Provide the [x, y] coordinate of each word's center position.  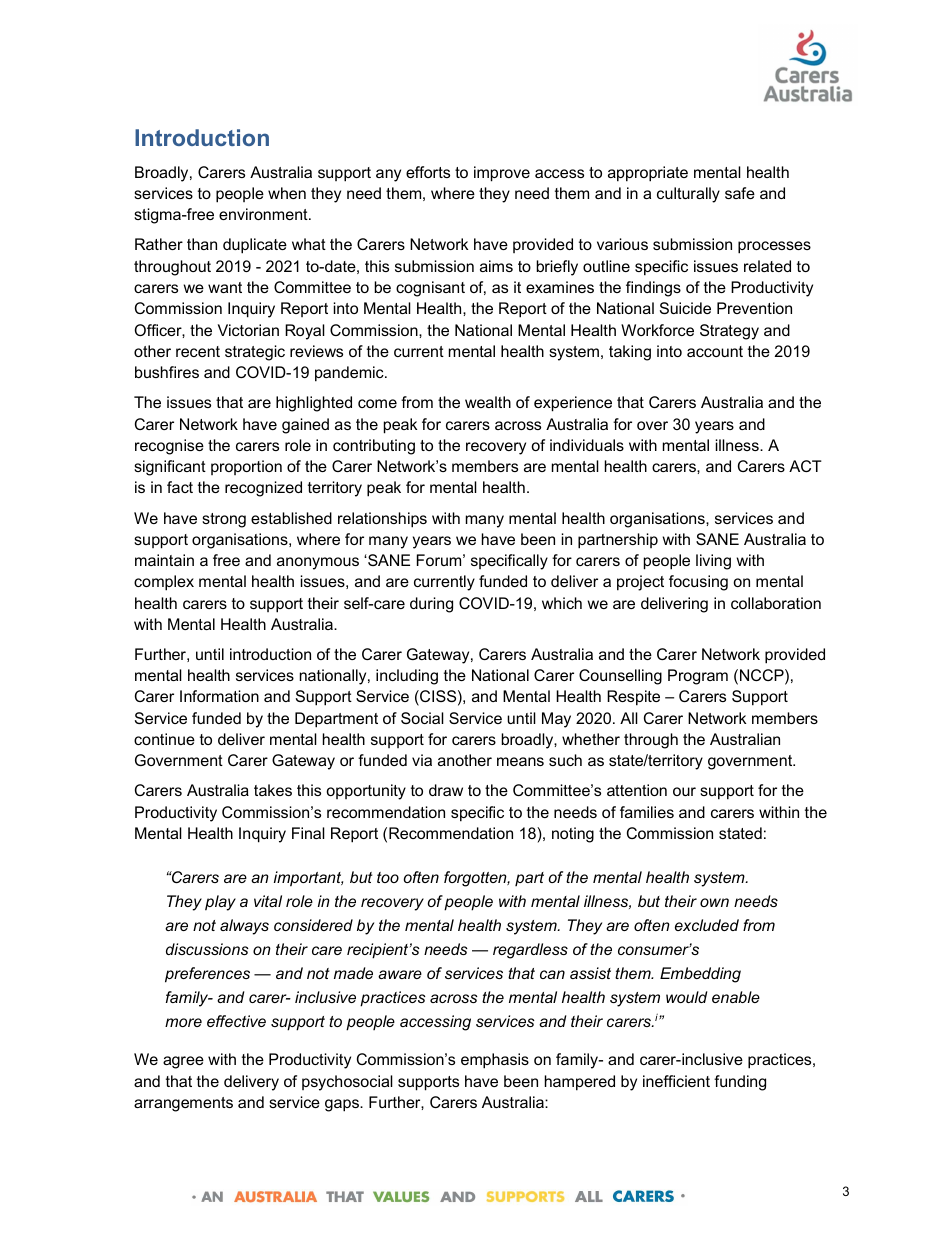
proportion [246, 467]
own [714, 902]
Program [698, 677]
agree [183, 1062]
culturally [688, 195]
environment [264, 214]
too [388, 877]
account [715, 351]
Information [219, 696]
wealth [488, 402]
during [431, 605]
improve [502, 174]
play [220, 903]
